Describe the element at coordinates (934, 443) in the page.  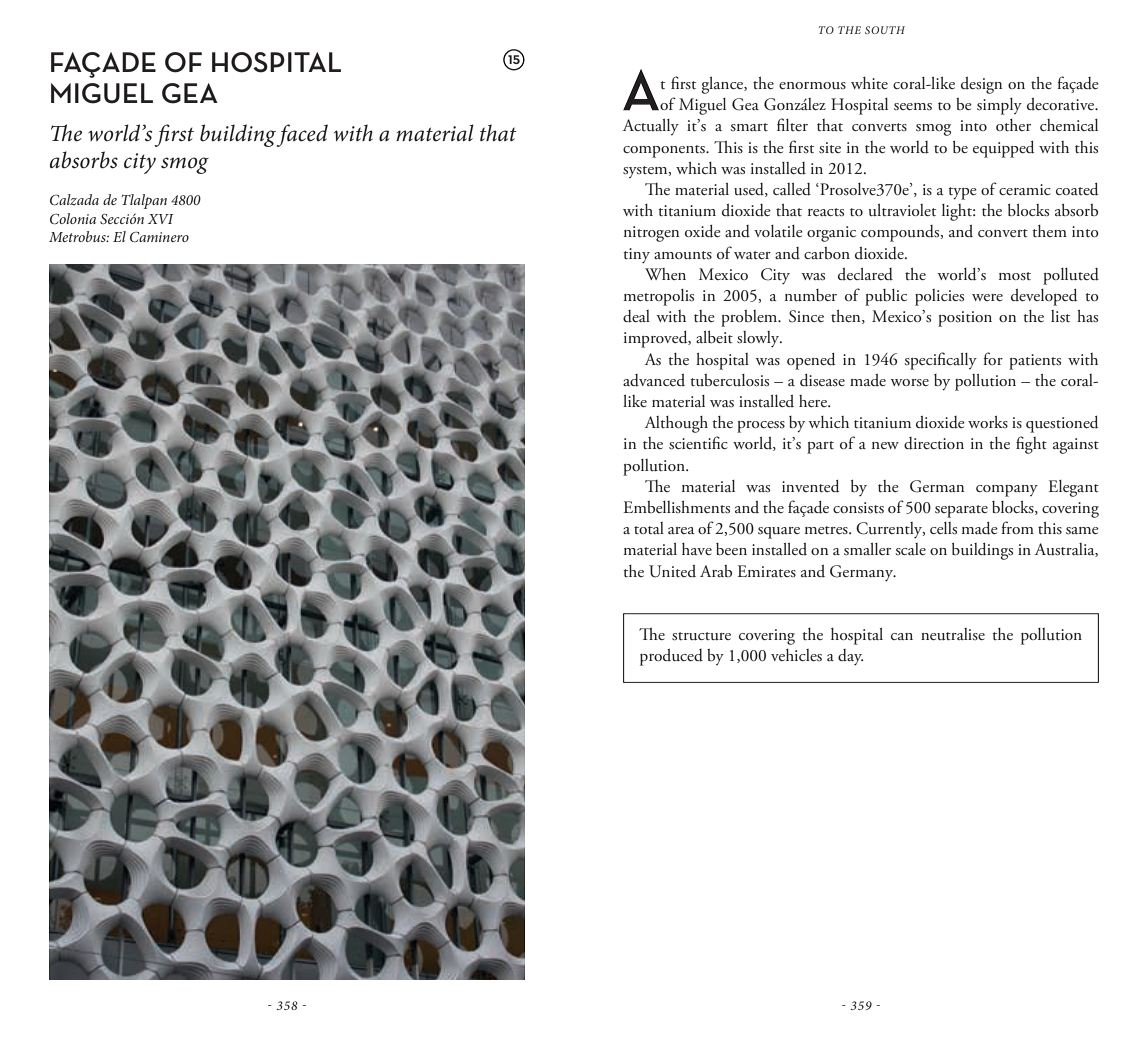
I see `direction` at that location.
